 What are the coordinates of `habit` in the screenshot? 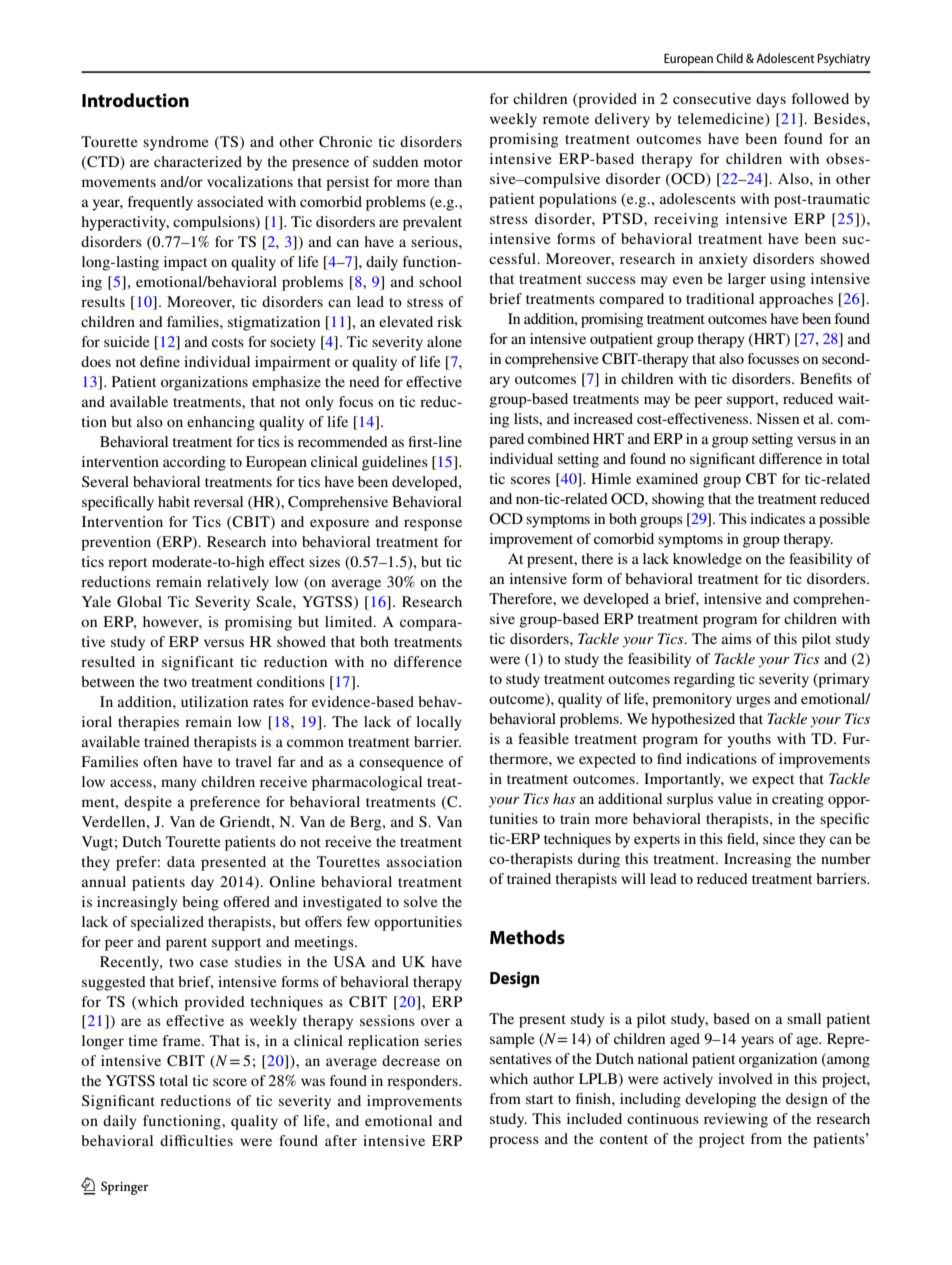 It's located at (174, 501).
